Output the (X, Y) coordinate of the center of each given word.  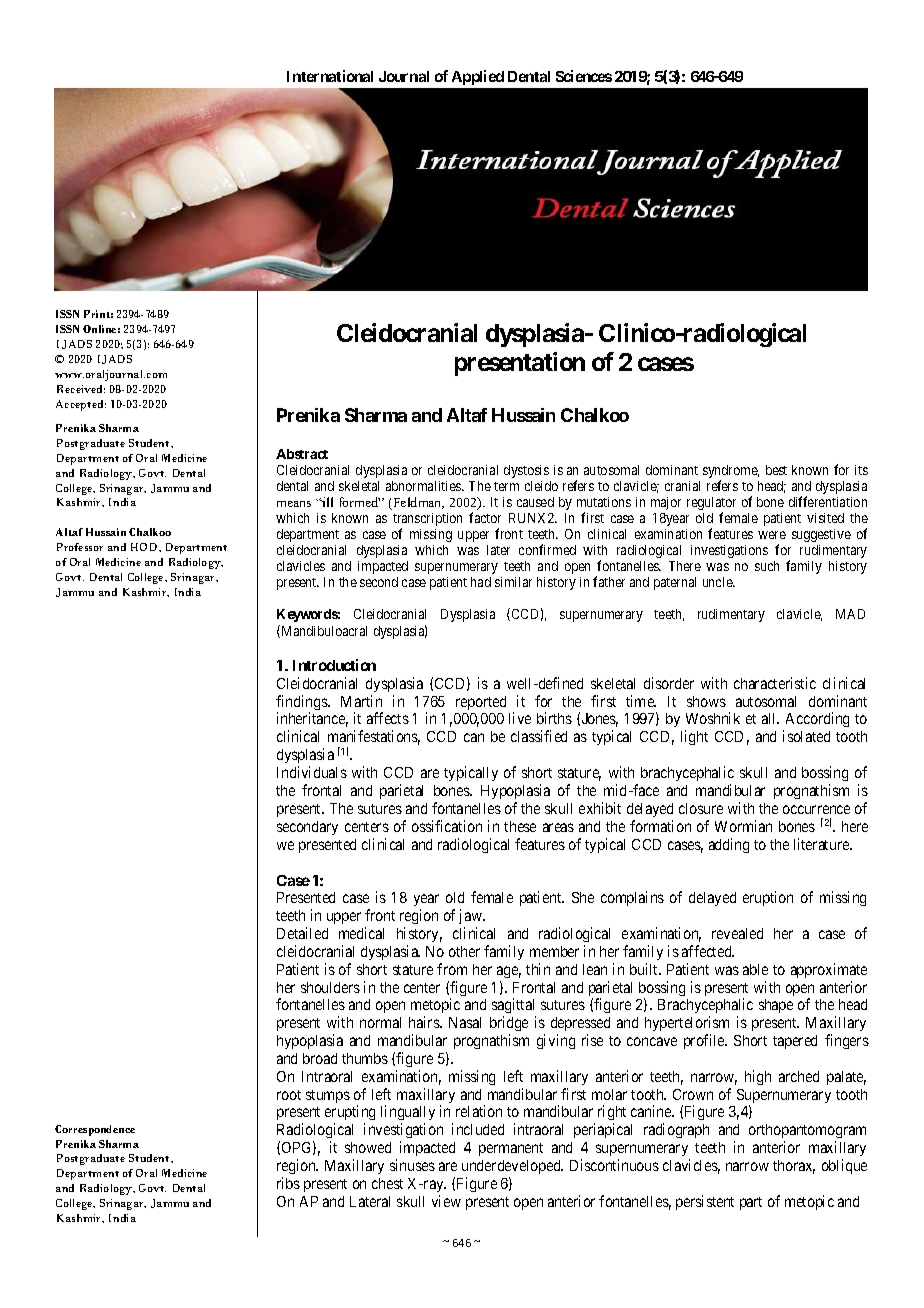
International (330, 76)
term (506, 486)
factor (485, 517)
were (772, 535)
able (755, 969)
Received (81, 389)
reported (481, 703)
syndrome (731, 473)
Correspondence (95, 1130)
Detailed (302, 933)
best (776, 470)
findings (302, 704)
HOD (145, 547)
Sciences (584, 76)
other (464, 951)
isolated (806, 736)
